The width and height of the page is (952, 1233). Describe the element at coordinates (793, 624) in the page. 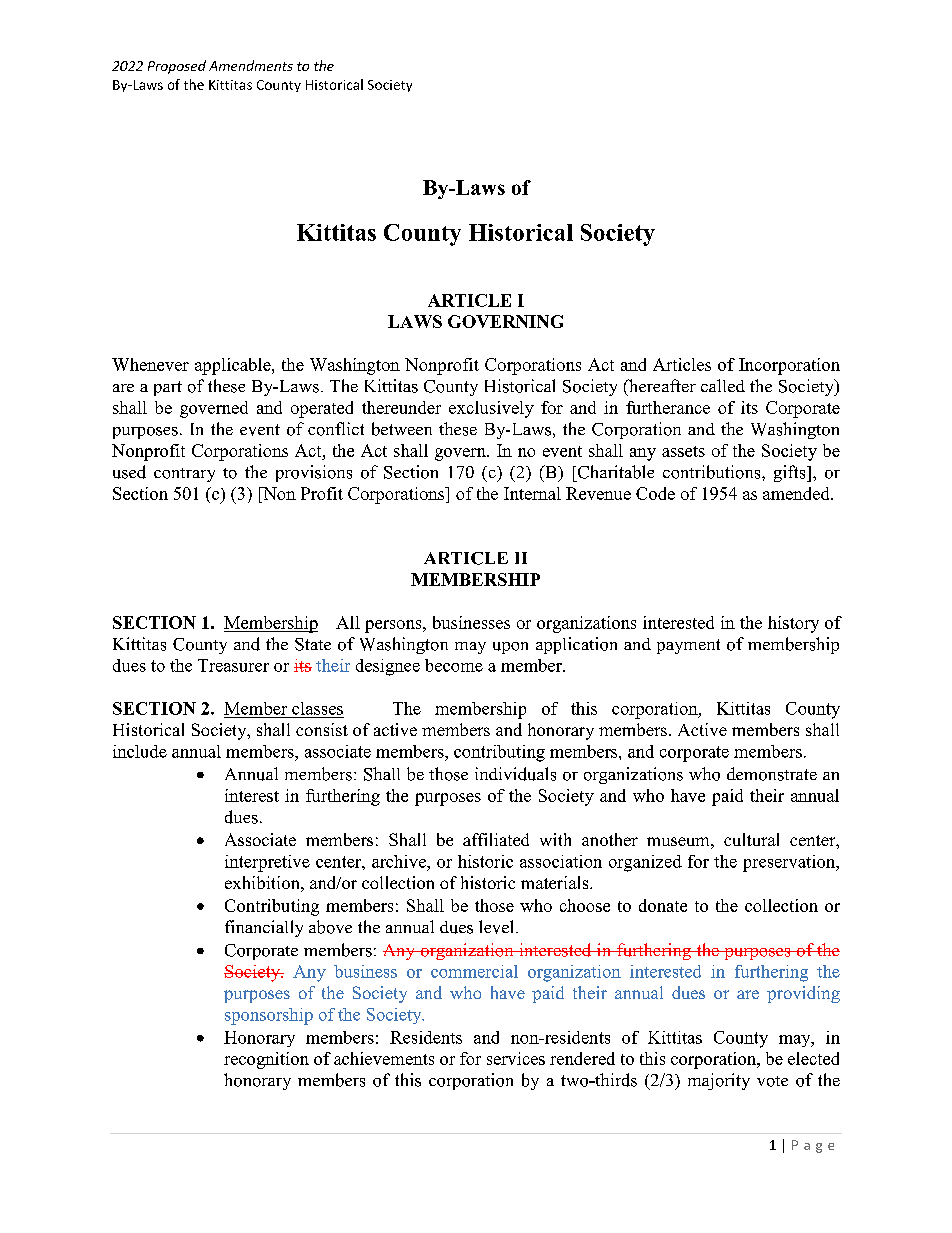

I see `history` at that location.
